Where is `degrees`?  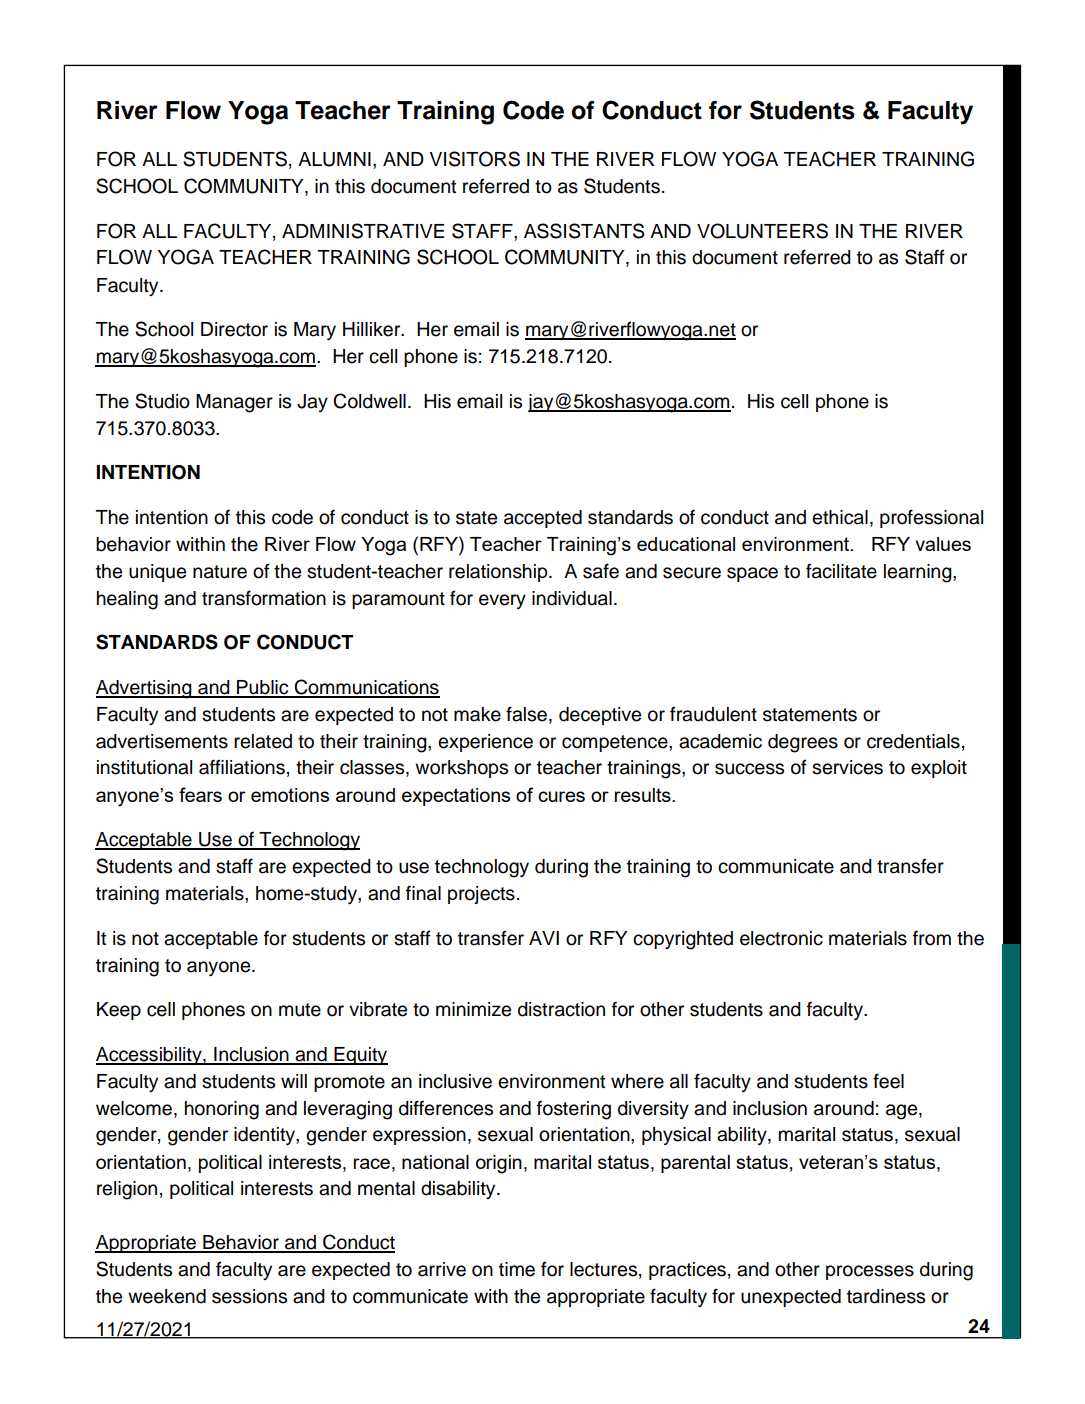 degrees is located at coordinates (803, 743).
